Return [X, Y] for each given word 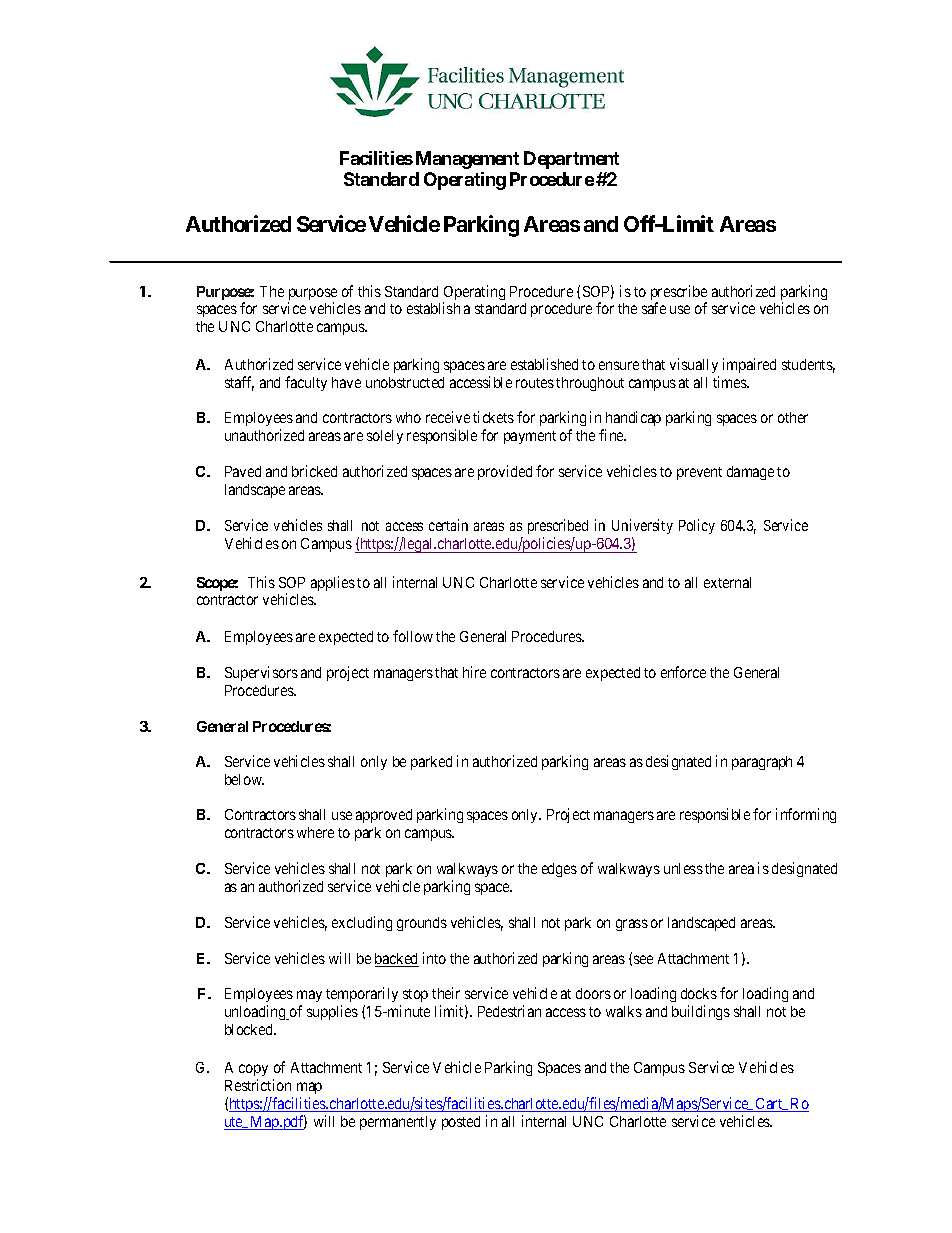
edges [559, 870]
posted [461, 1123]
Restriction [258, 1085]
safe [654, 308]
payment [530, 437]
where [315, 832]
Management [467, 160]
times [731, 382]
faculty [306, 383]
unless [683, 868]
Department [571, 160]
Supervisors [261, 673]
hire [474, 672]
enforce [683, 672]
